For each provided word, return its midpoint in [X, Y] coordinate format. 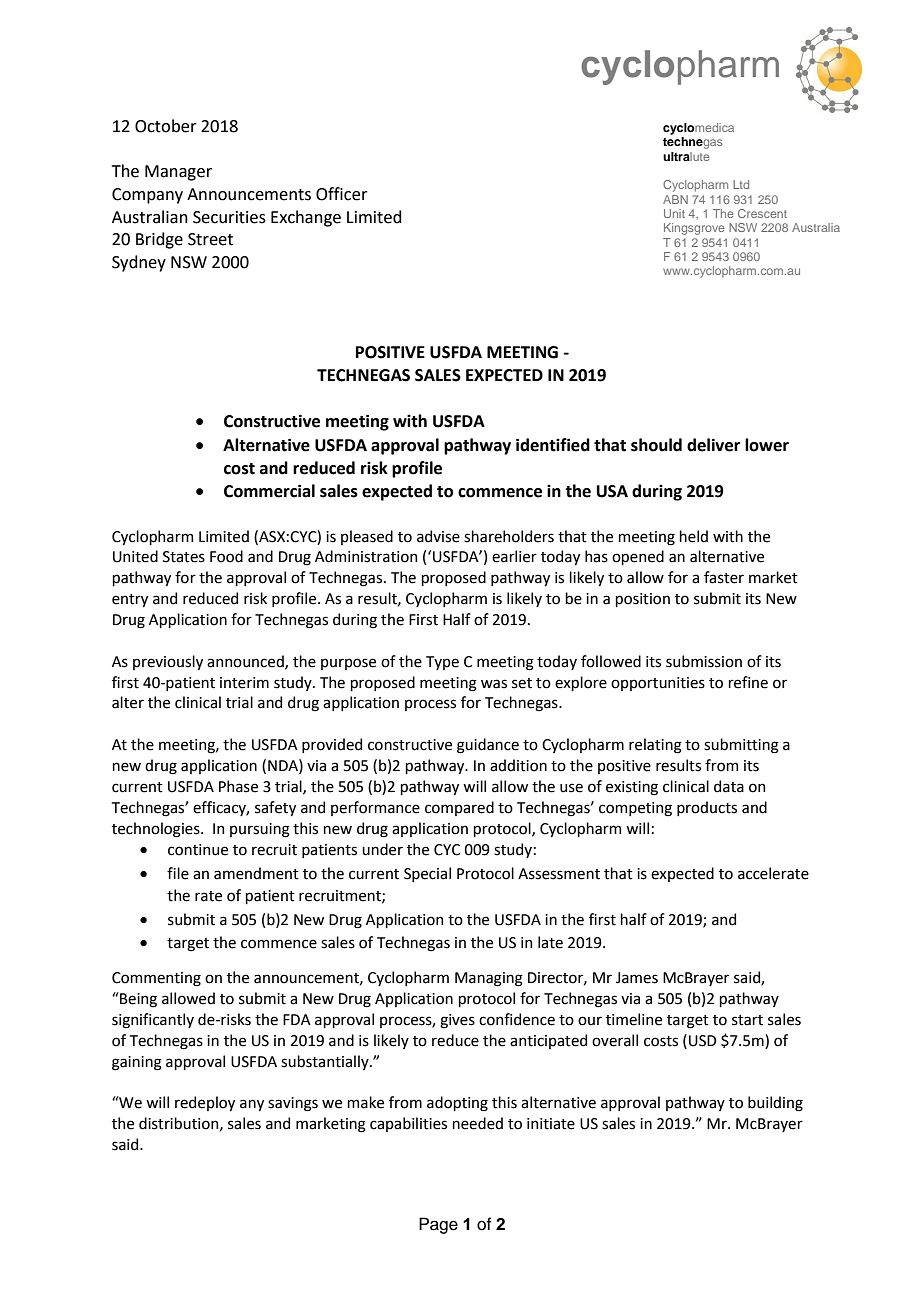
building [775, 1104]
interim [244, 683]
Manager [178, 173]
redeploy [205, 1103]
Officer [342, 194]
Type [442, 663]
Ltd [741, 184]
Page [438, 1225]
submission [704, 661]
